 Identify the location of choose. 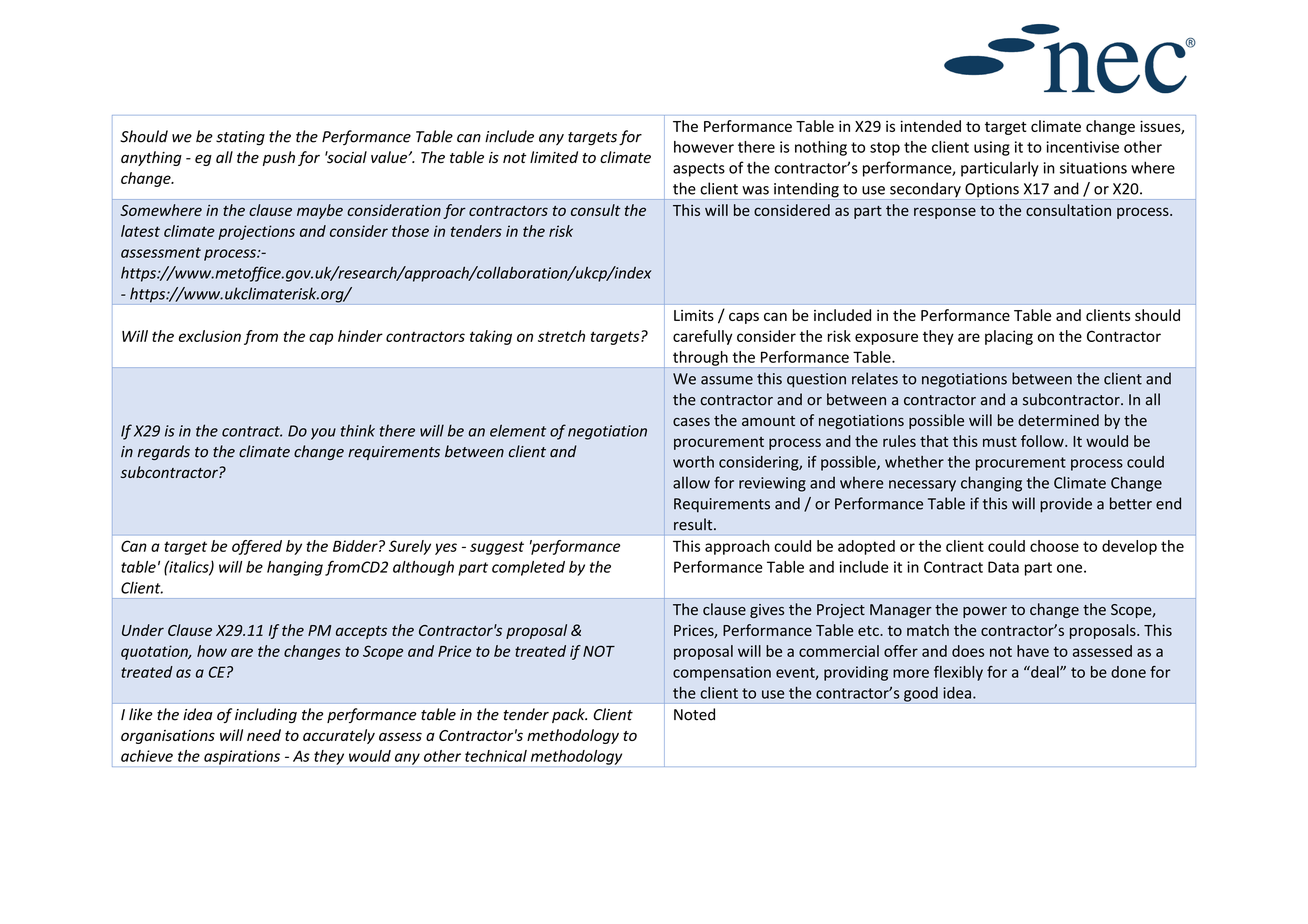
(1054, 546).
